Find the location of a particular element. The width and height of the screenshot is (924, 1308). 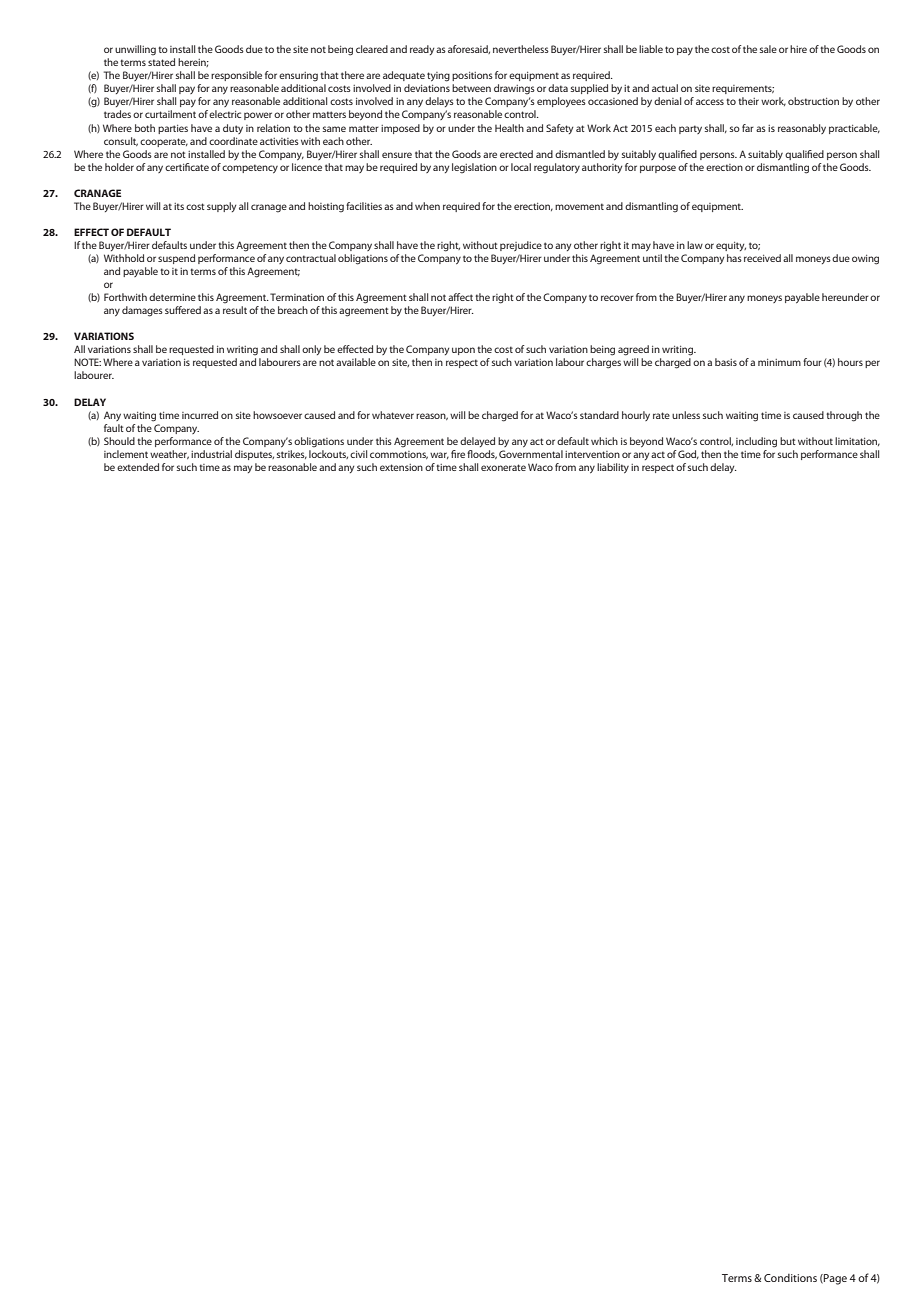

their is located at coordinates (748, 101).
